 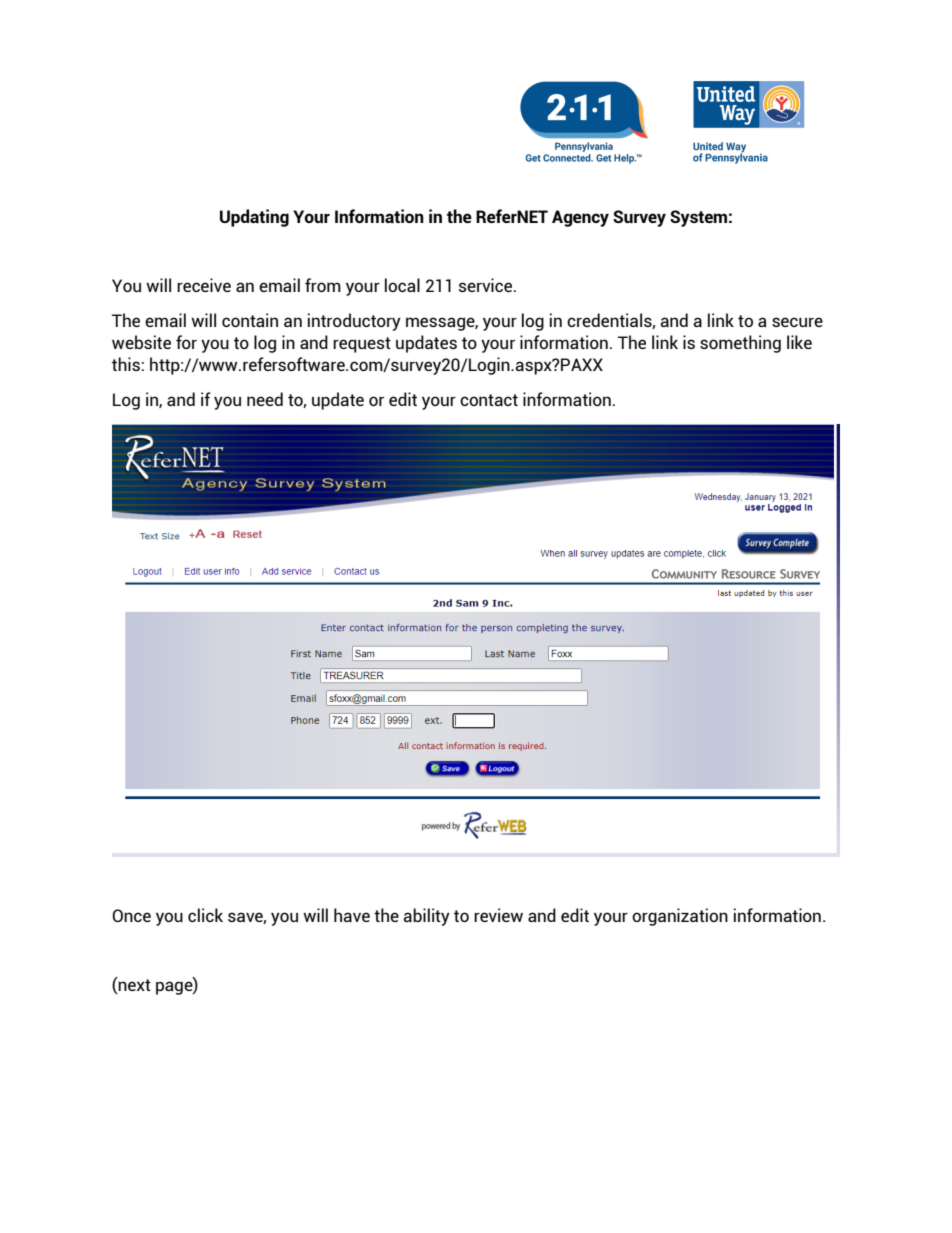 I want to click on Agency, so click(x=580, y=218).
